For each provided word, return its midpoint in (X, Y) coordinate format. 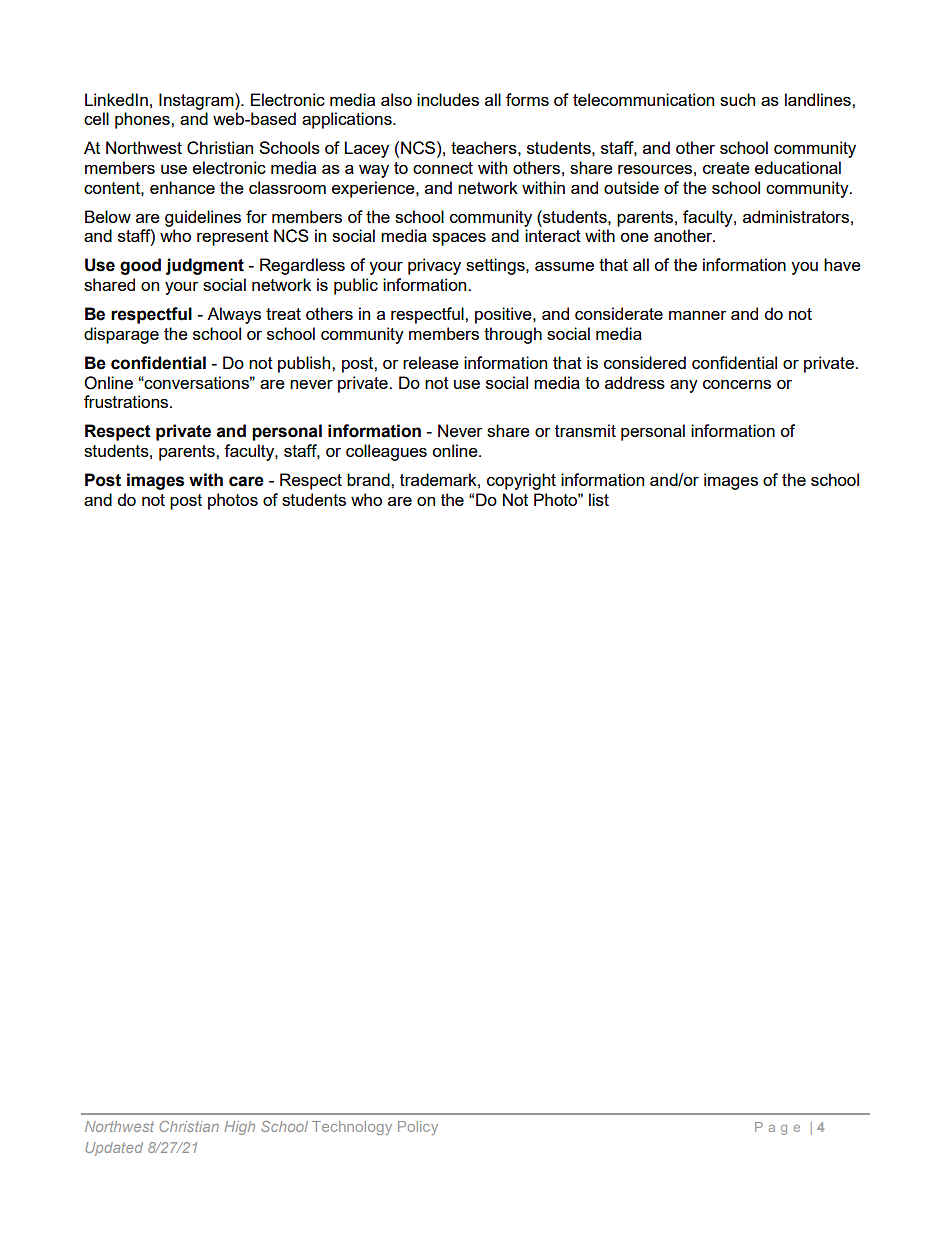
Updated (114, 1149)
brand (369, 479)
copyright (521, 481)
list (599, 499)
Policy (418, 1128)
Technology (352, 1128)
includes (448, 99)
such (737, 99)
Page (777, 1128)
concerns (737, 384)
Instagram (197, 101)
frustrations (127, 401)
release (431, 362)
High (239, 1128)
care (246, 481)
